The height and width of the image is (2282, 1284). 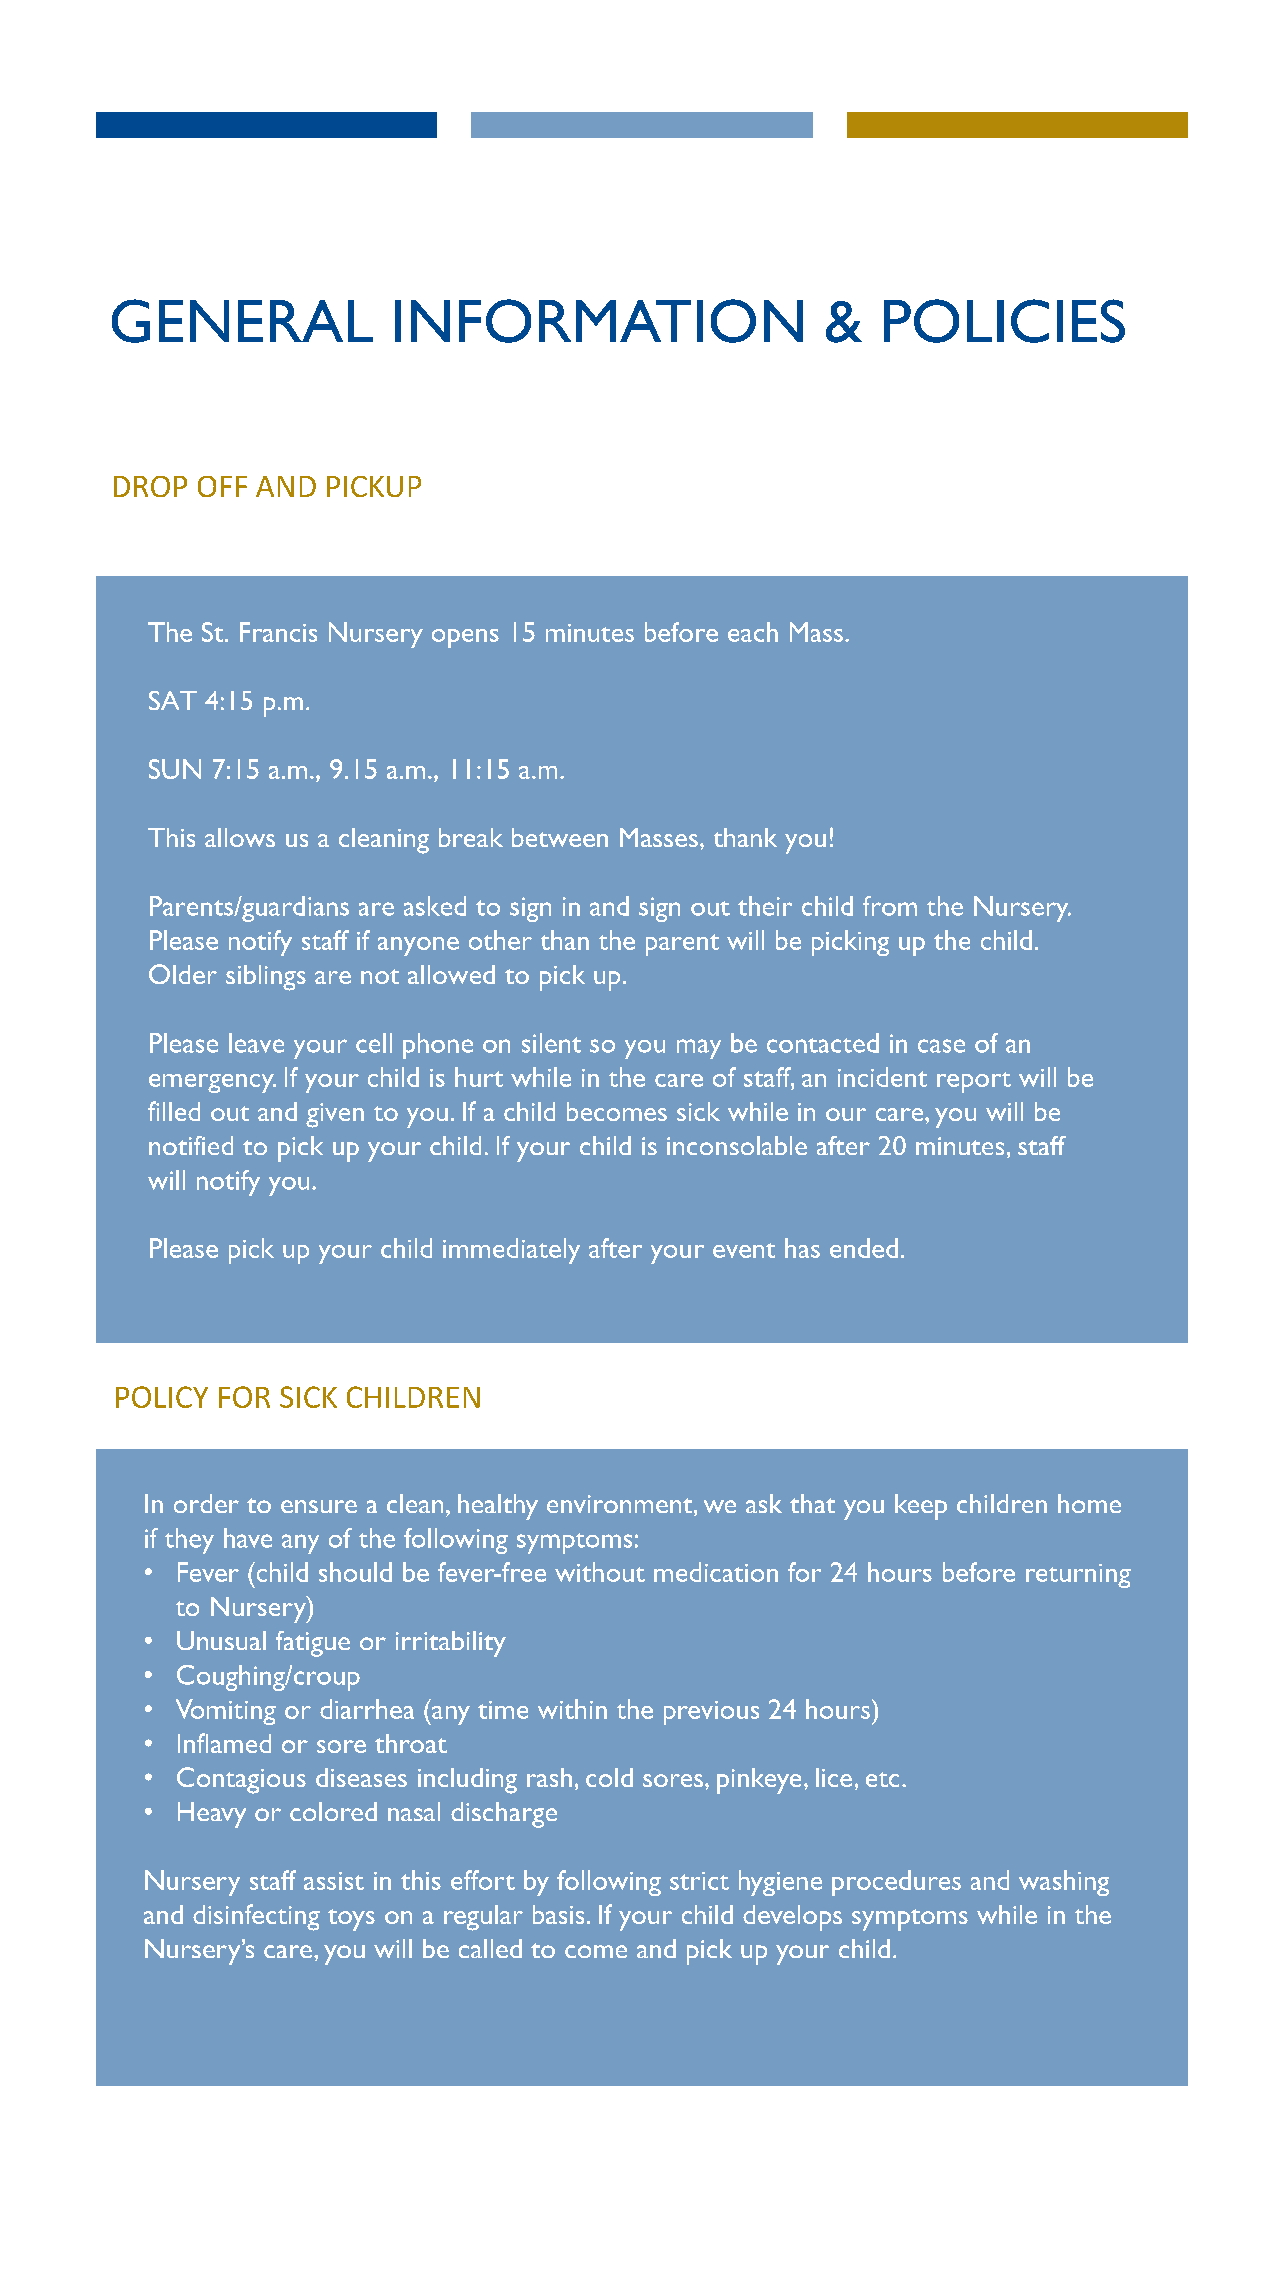 I want to click on notified, so click(x=191, y=1145).
